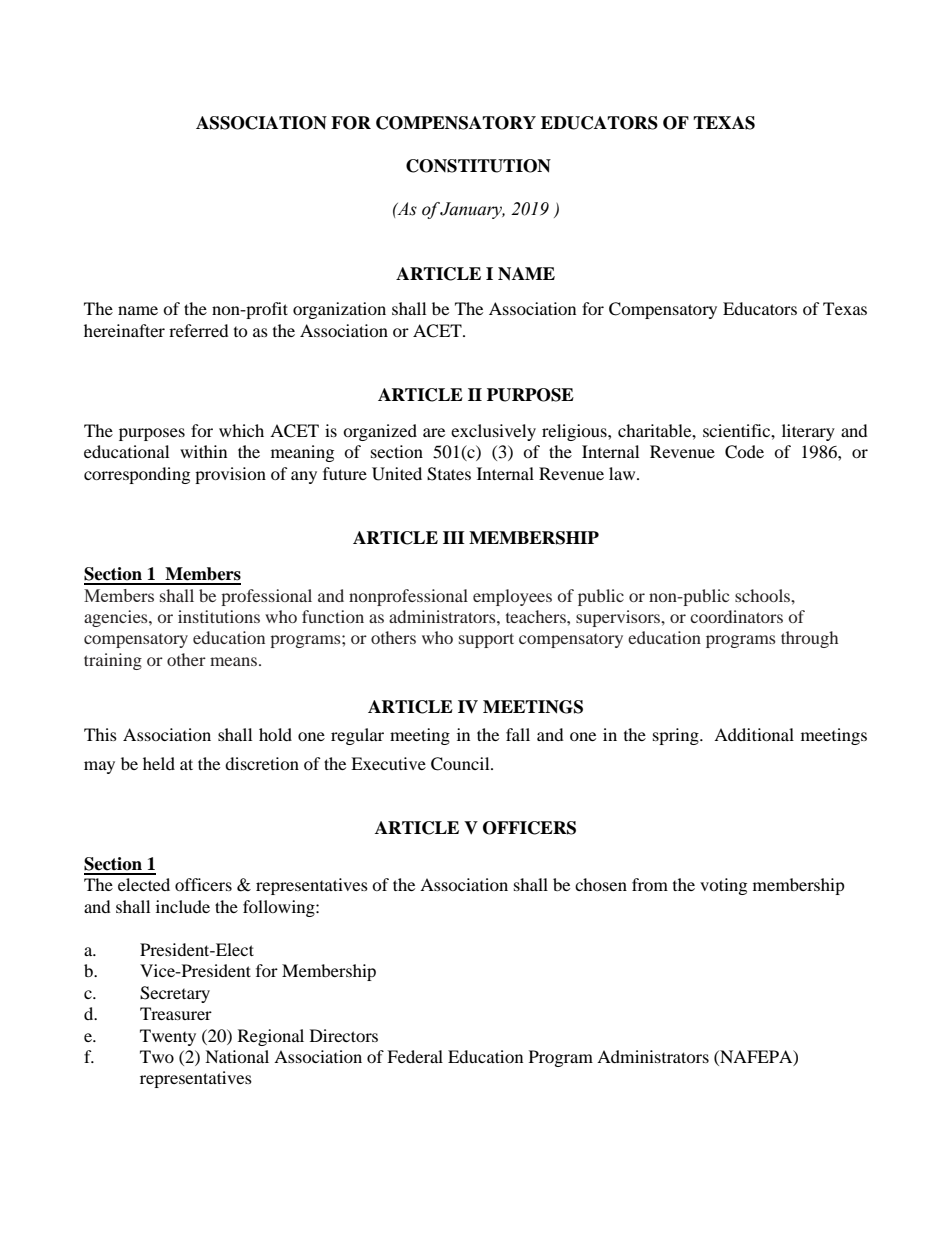 The width and height of the page is (952, 1233). Describe the element at coordinates (199, 330) in the page. I see `referred` at that location.
